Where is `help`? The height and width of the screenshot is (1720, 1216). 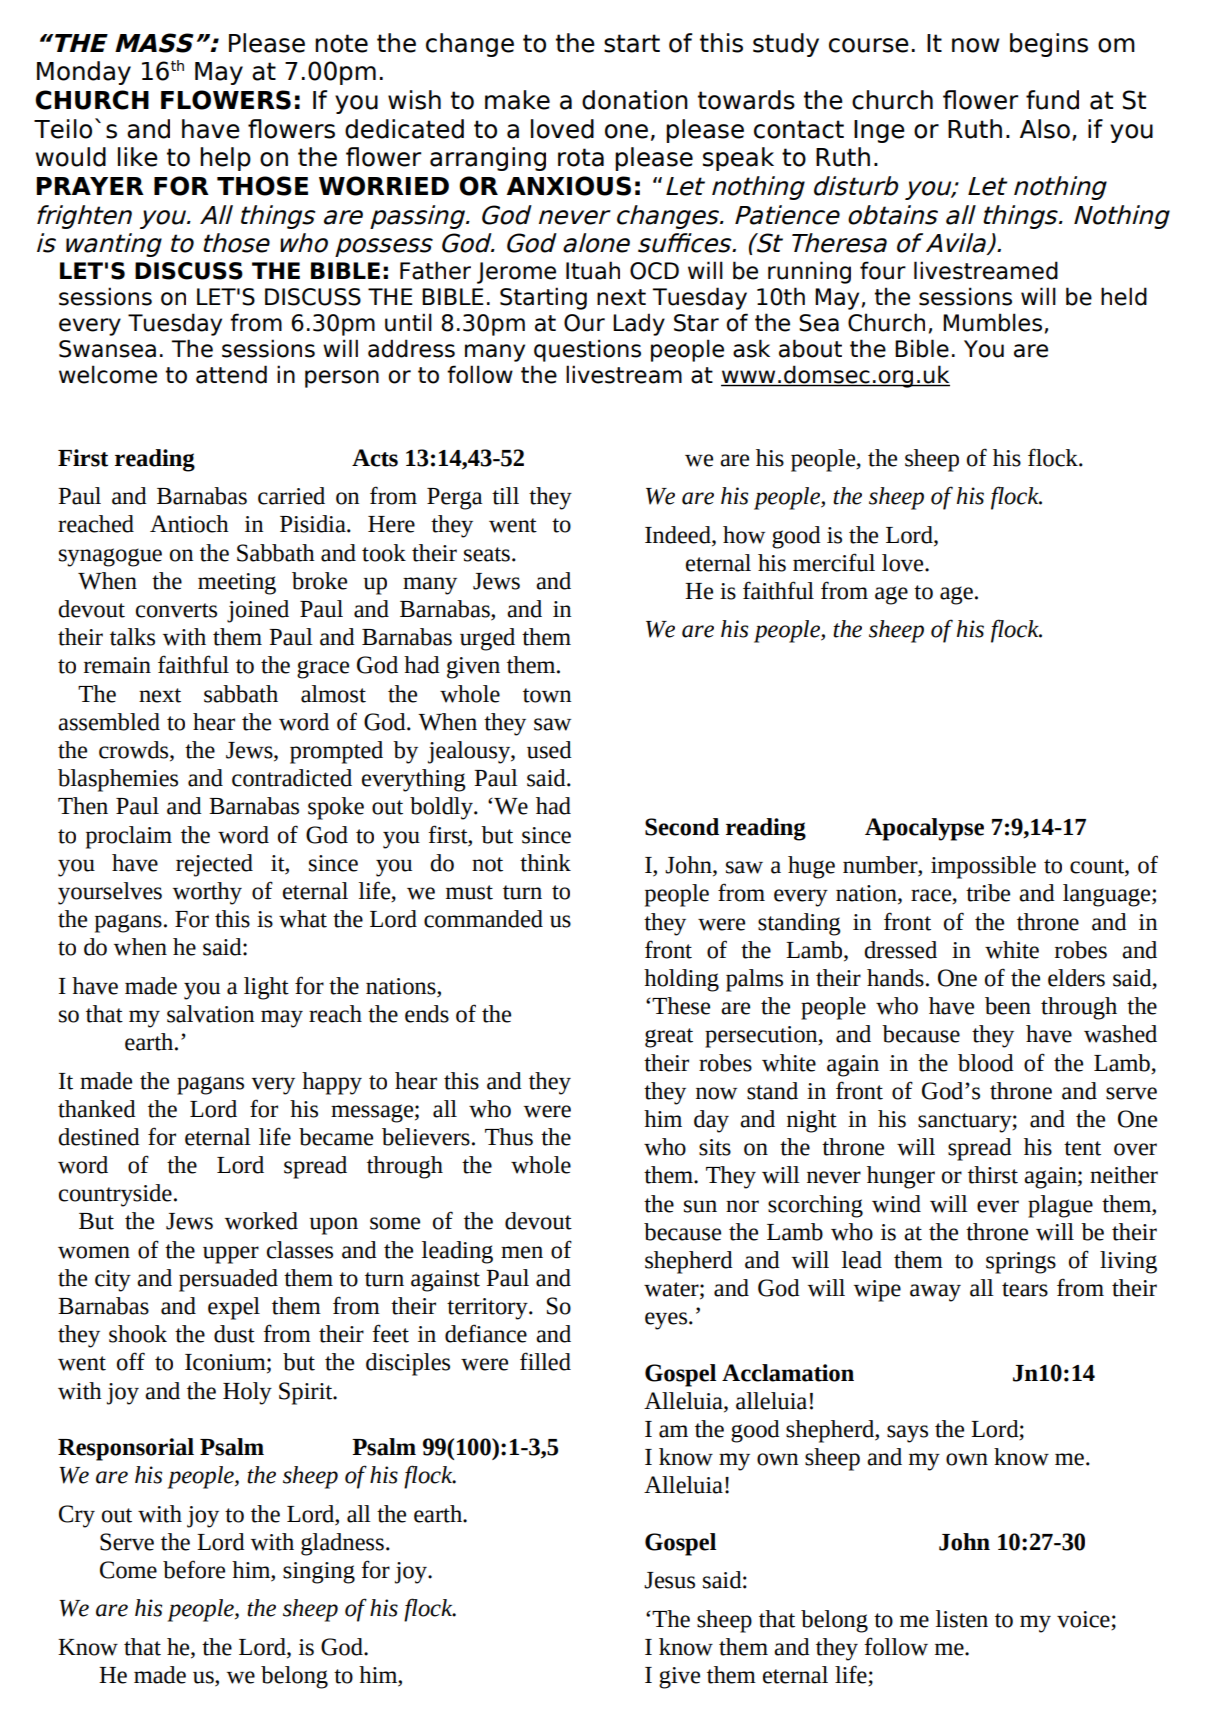
help is located at coordinates (225, 159).
